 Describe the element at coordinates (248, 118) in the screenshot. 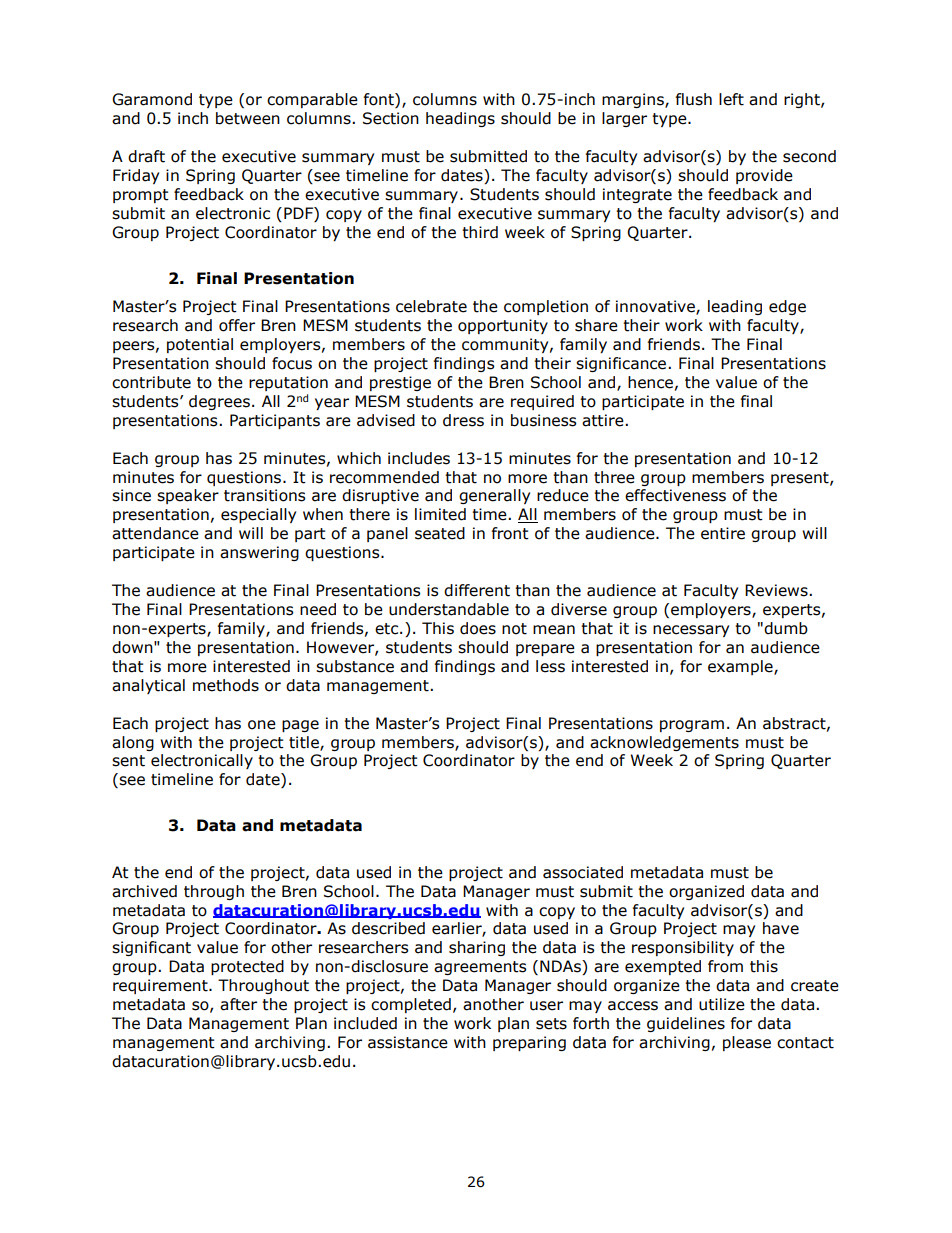

I see `between` at that location.
